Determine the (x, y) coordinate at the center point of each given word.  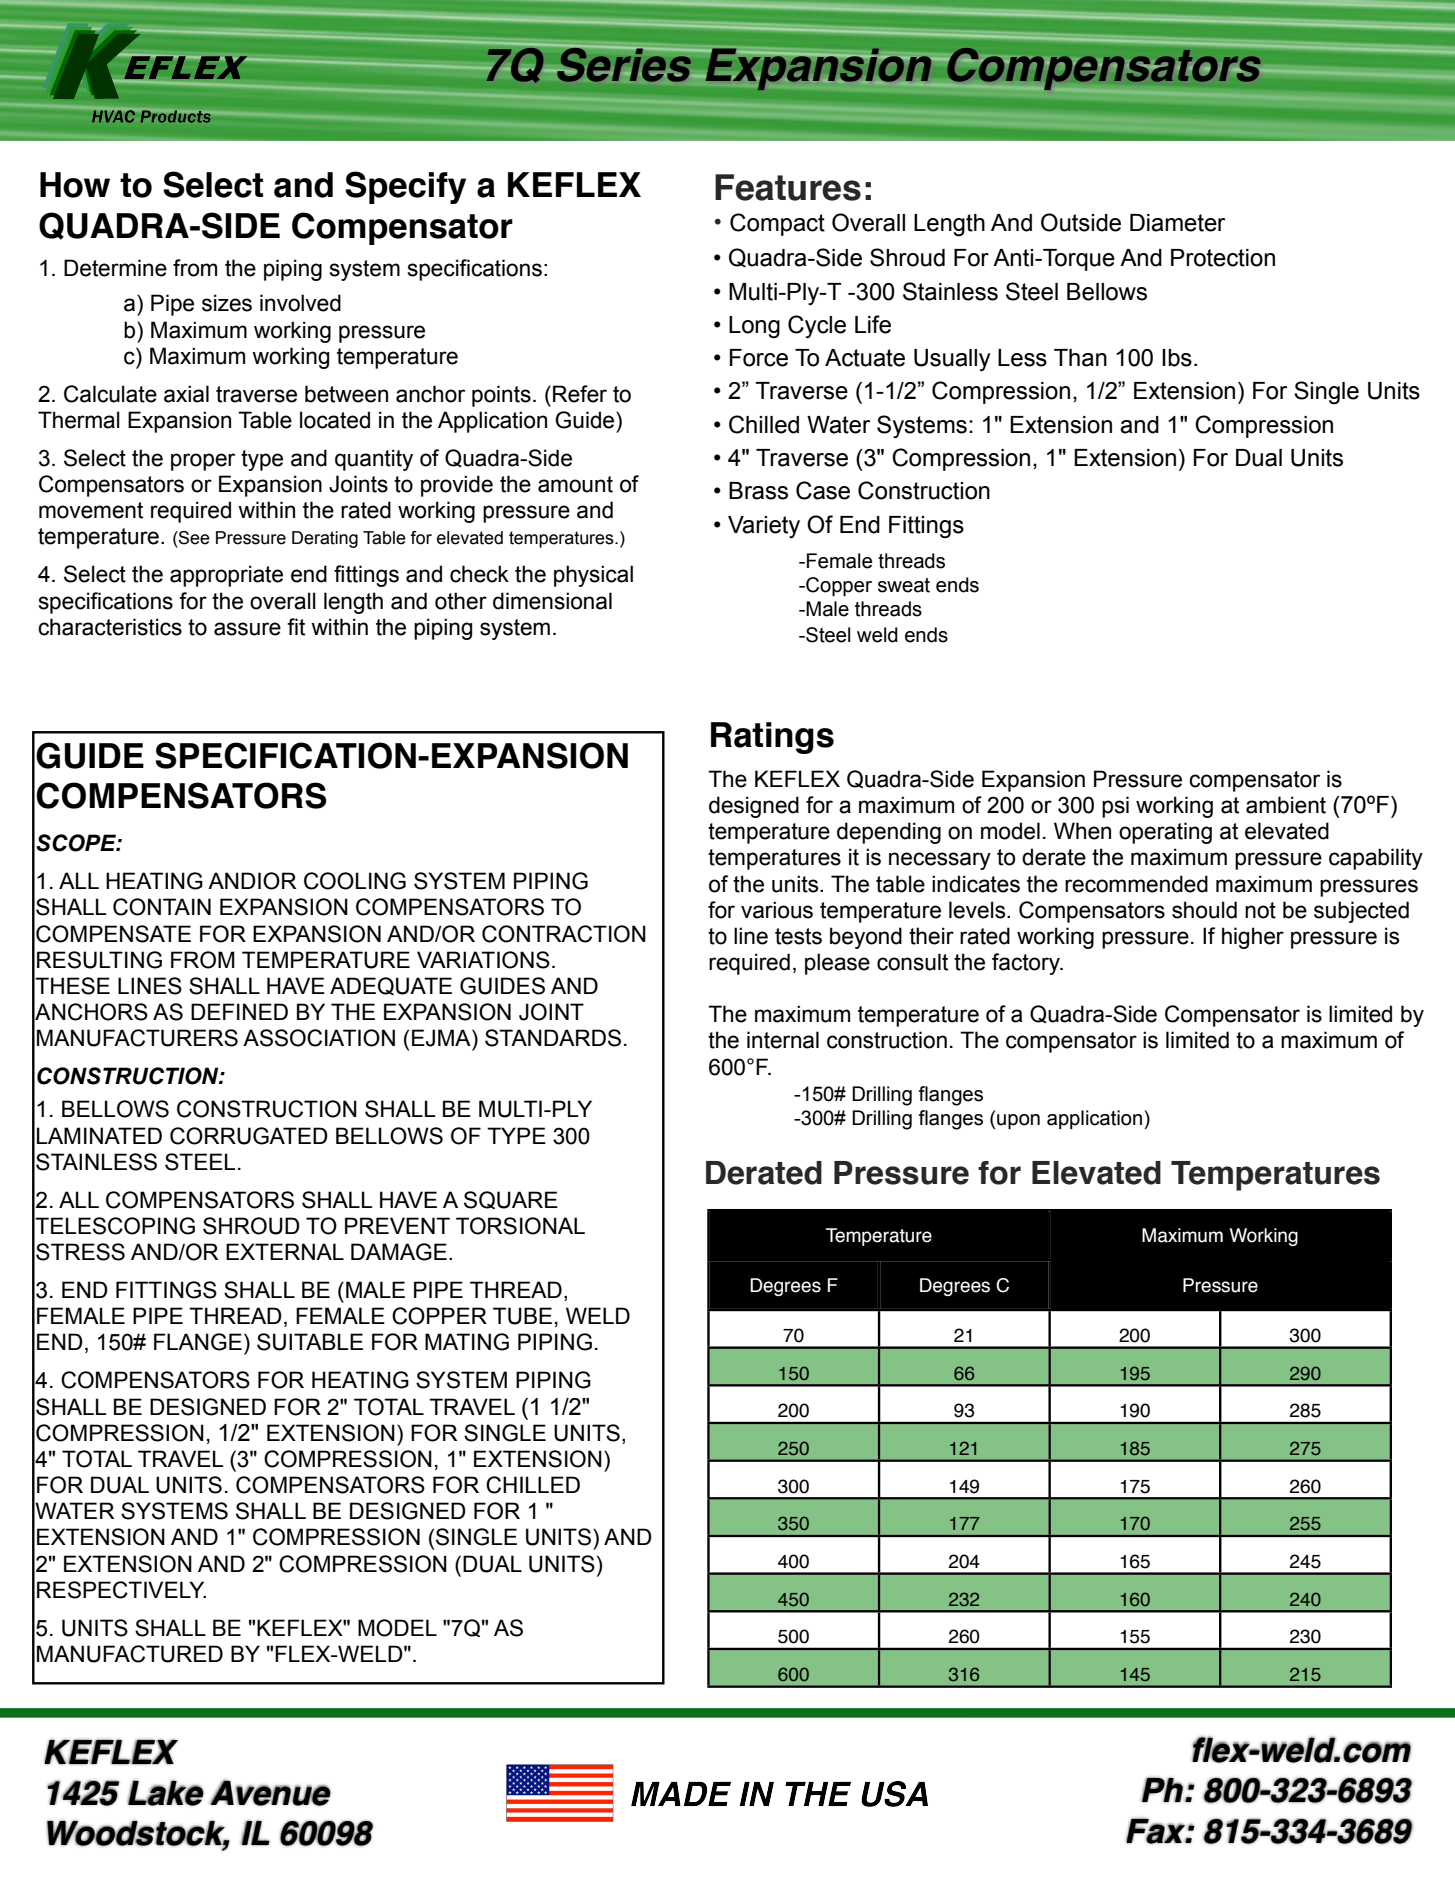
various (777, 910)
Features (788, 187)
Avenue (270, 1793)
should (1204, 910)
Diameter (1177, 223)
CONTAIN (162, 907)
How (75, 185)
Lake (165, 1793)
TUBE (522, 1316)
